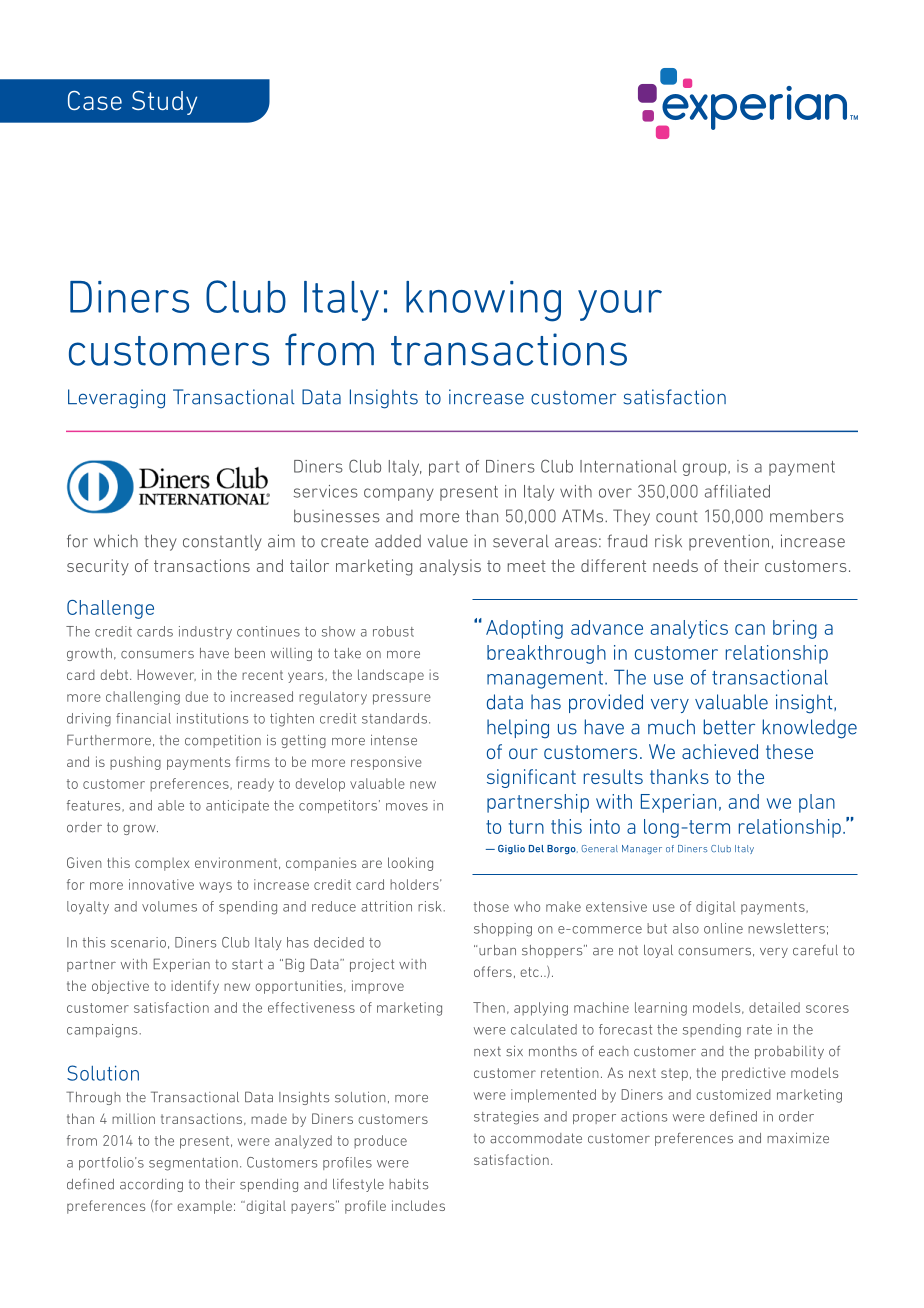  I want to click on affiliated, so click(737, 491).
